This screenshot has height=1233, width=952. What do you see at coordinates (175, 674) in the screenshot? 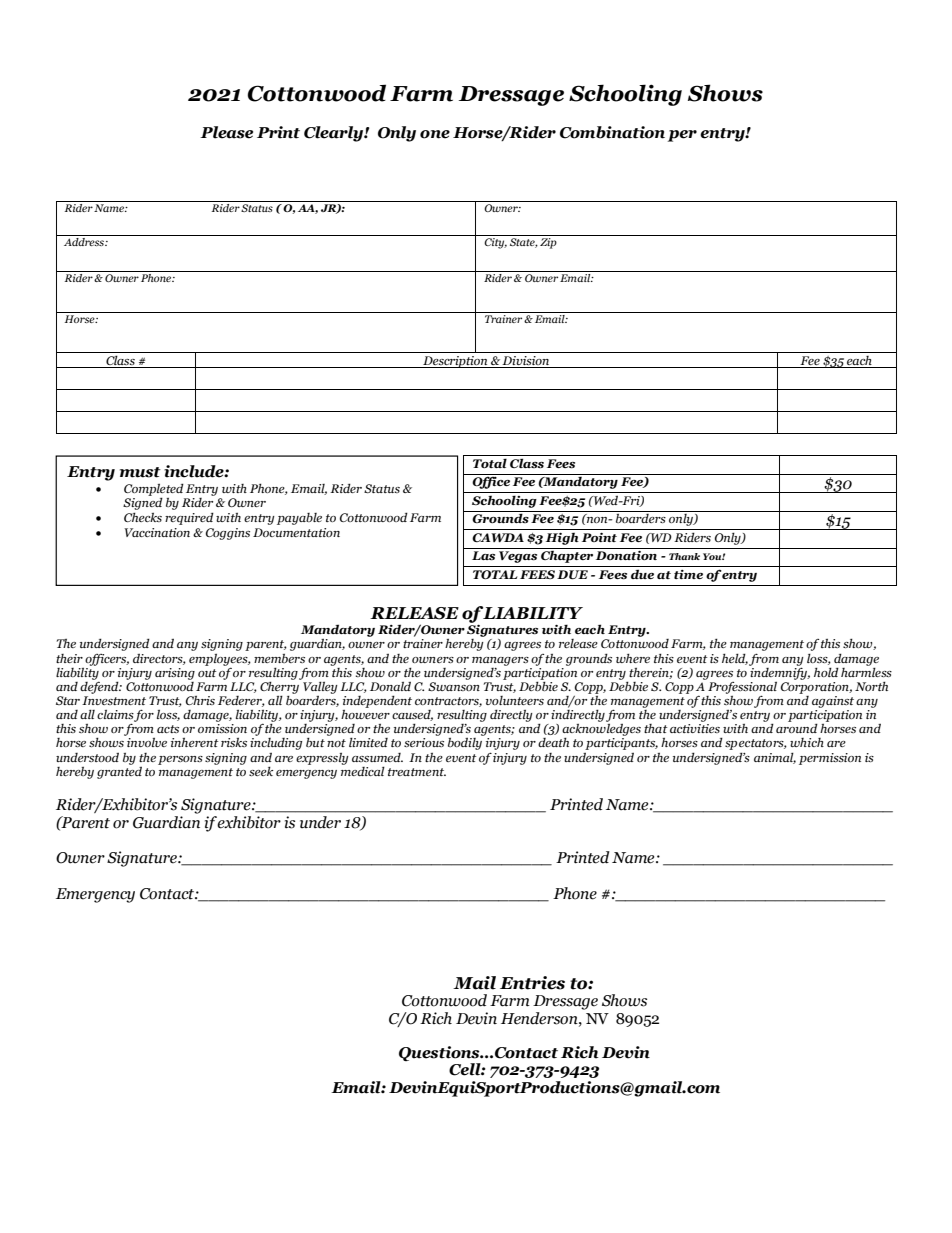
I see `arising` at bounding box center [175, 674].
